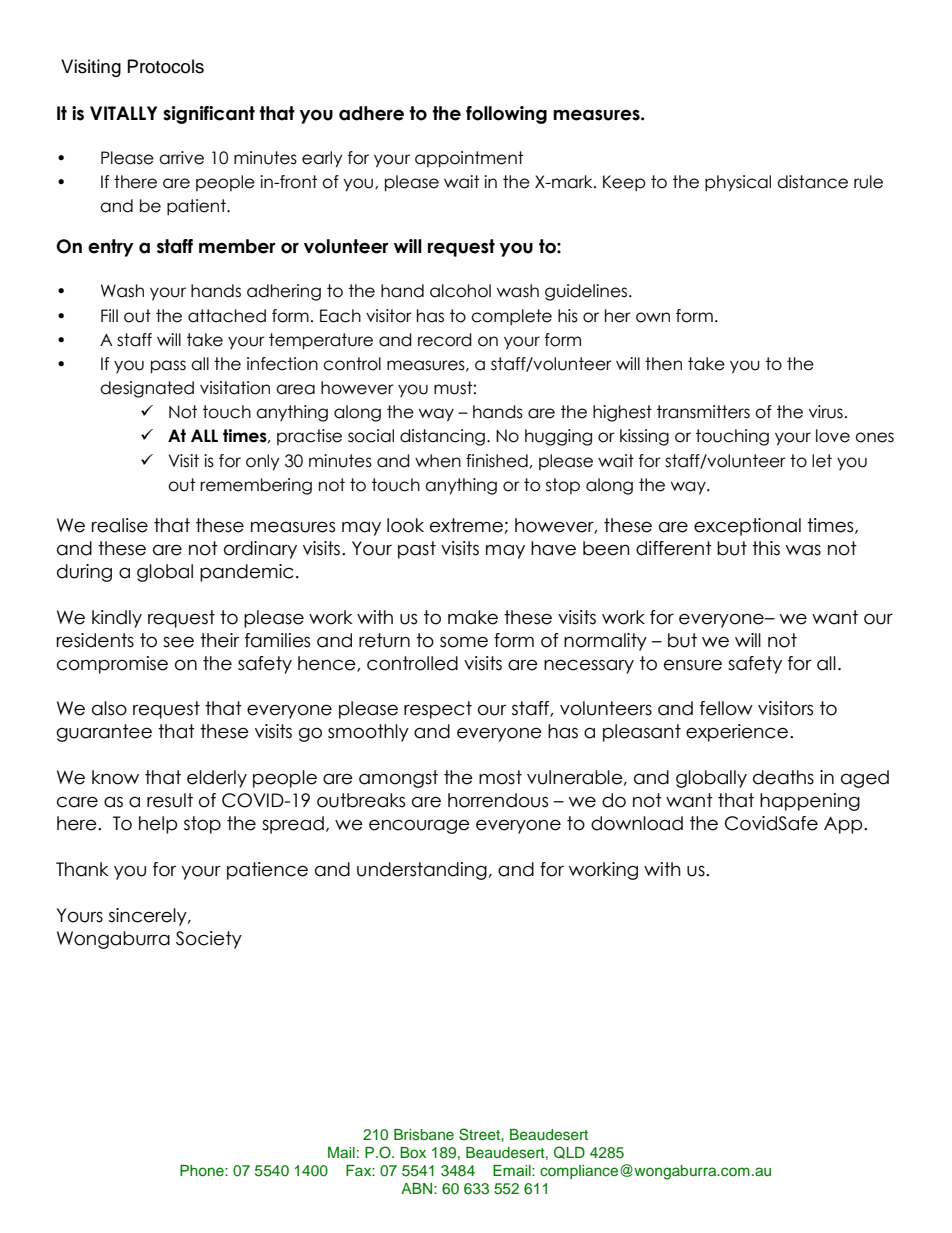 The height and width of the screenshot is (1233, 952). I want to click on happening, so click(810, 802).
